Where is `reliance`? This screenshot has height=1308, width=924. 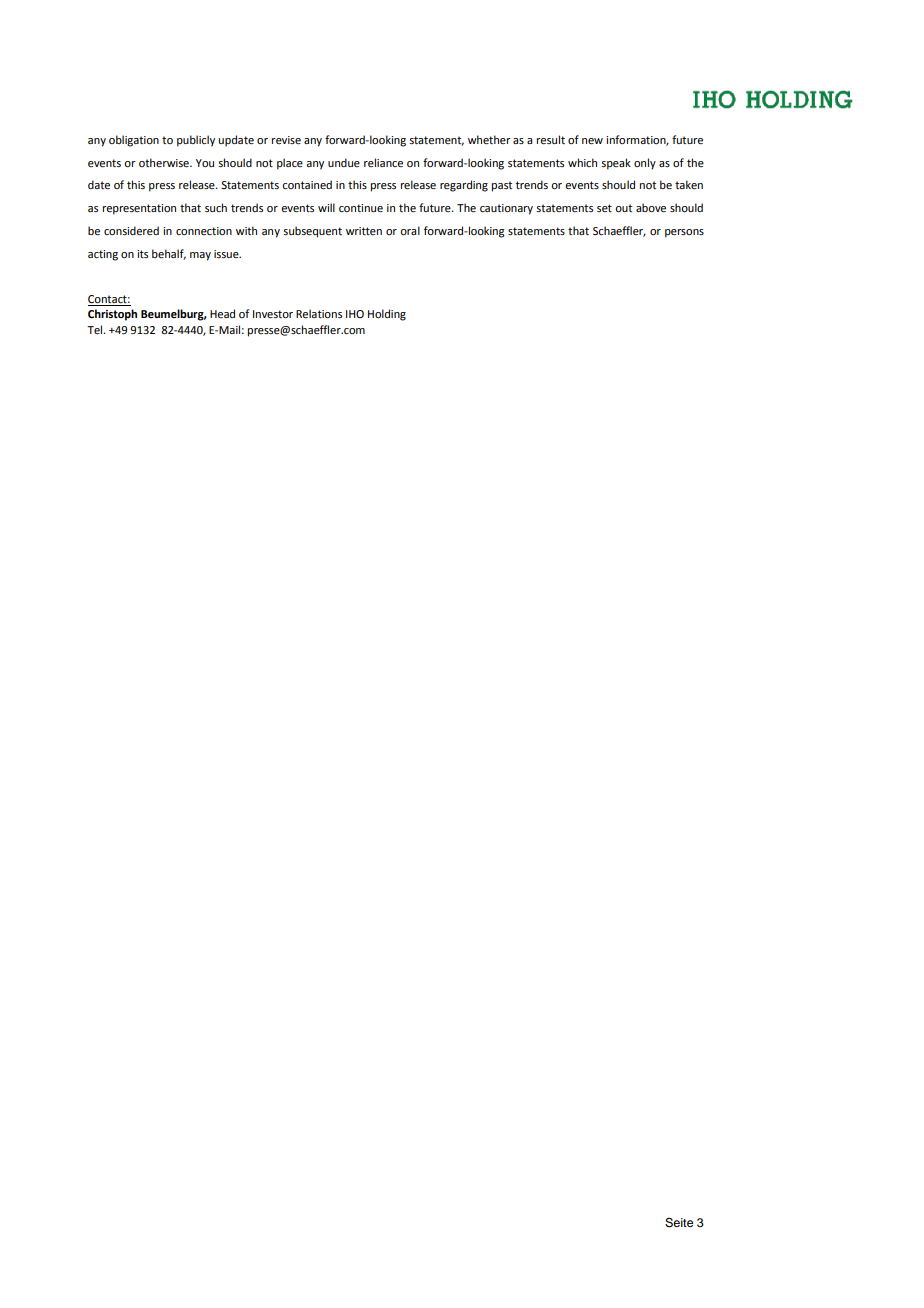 reliance is located at coordinates (383, 162).
